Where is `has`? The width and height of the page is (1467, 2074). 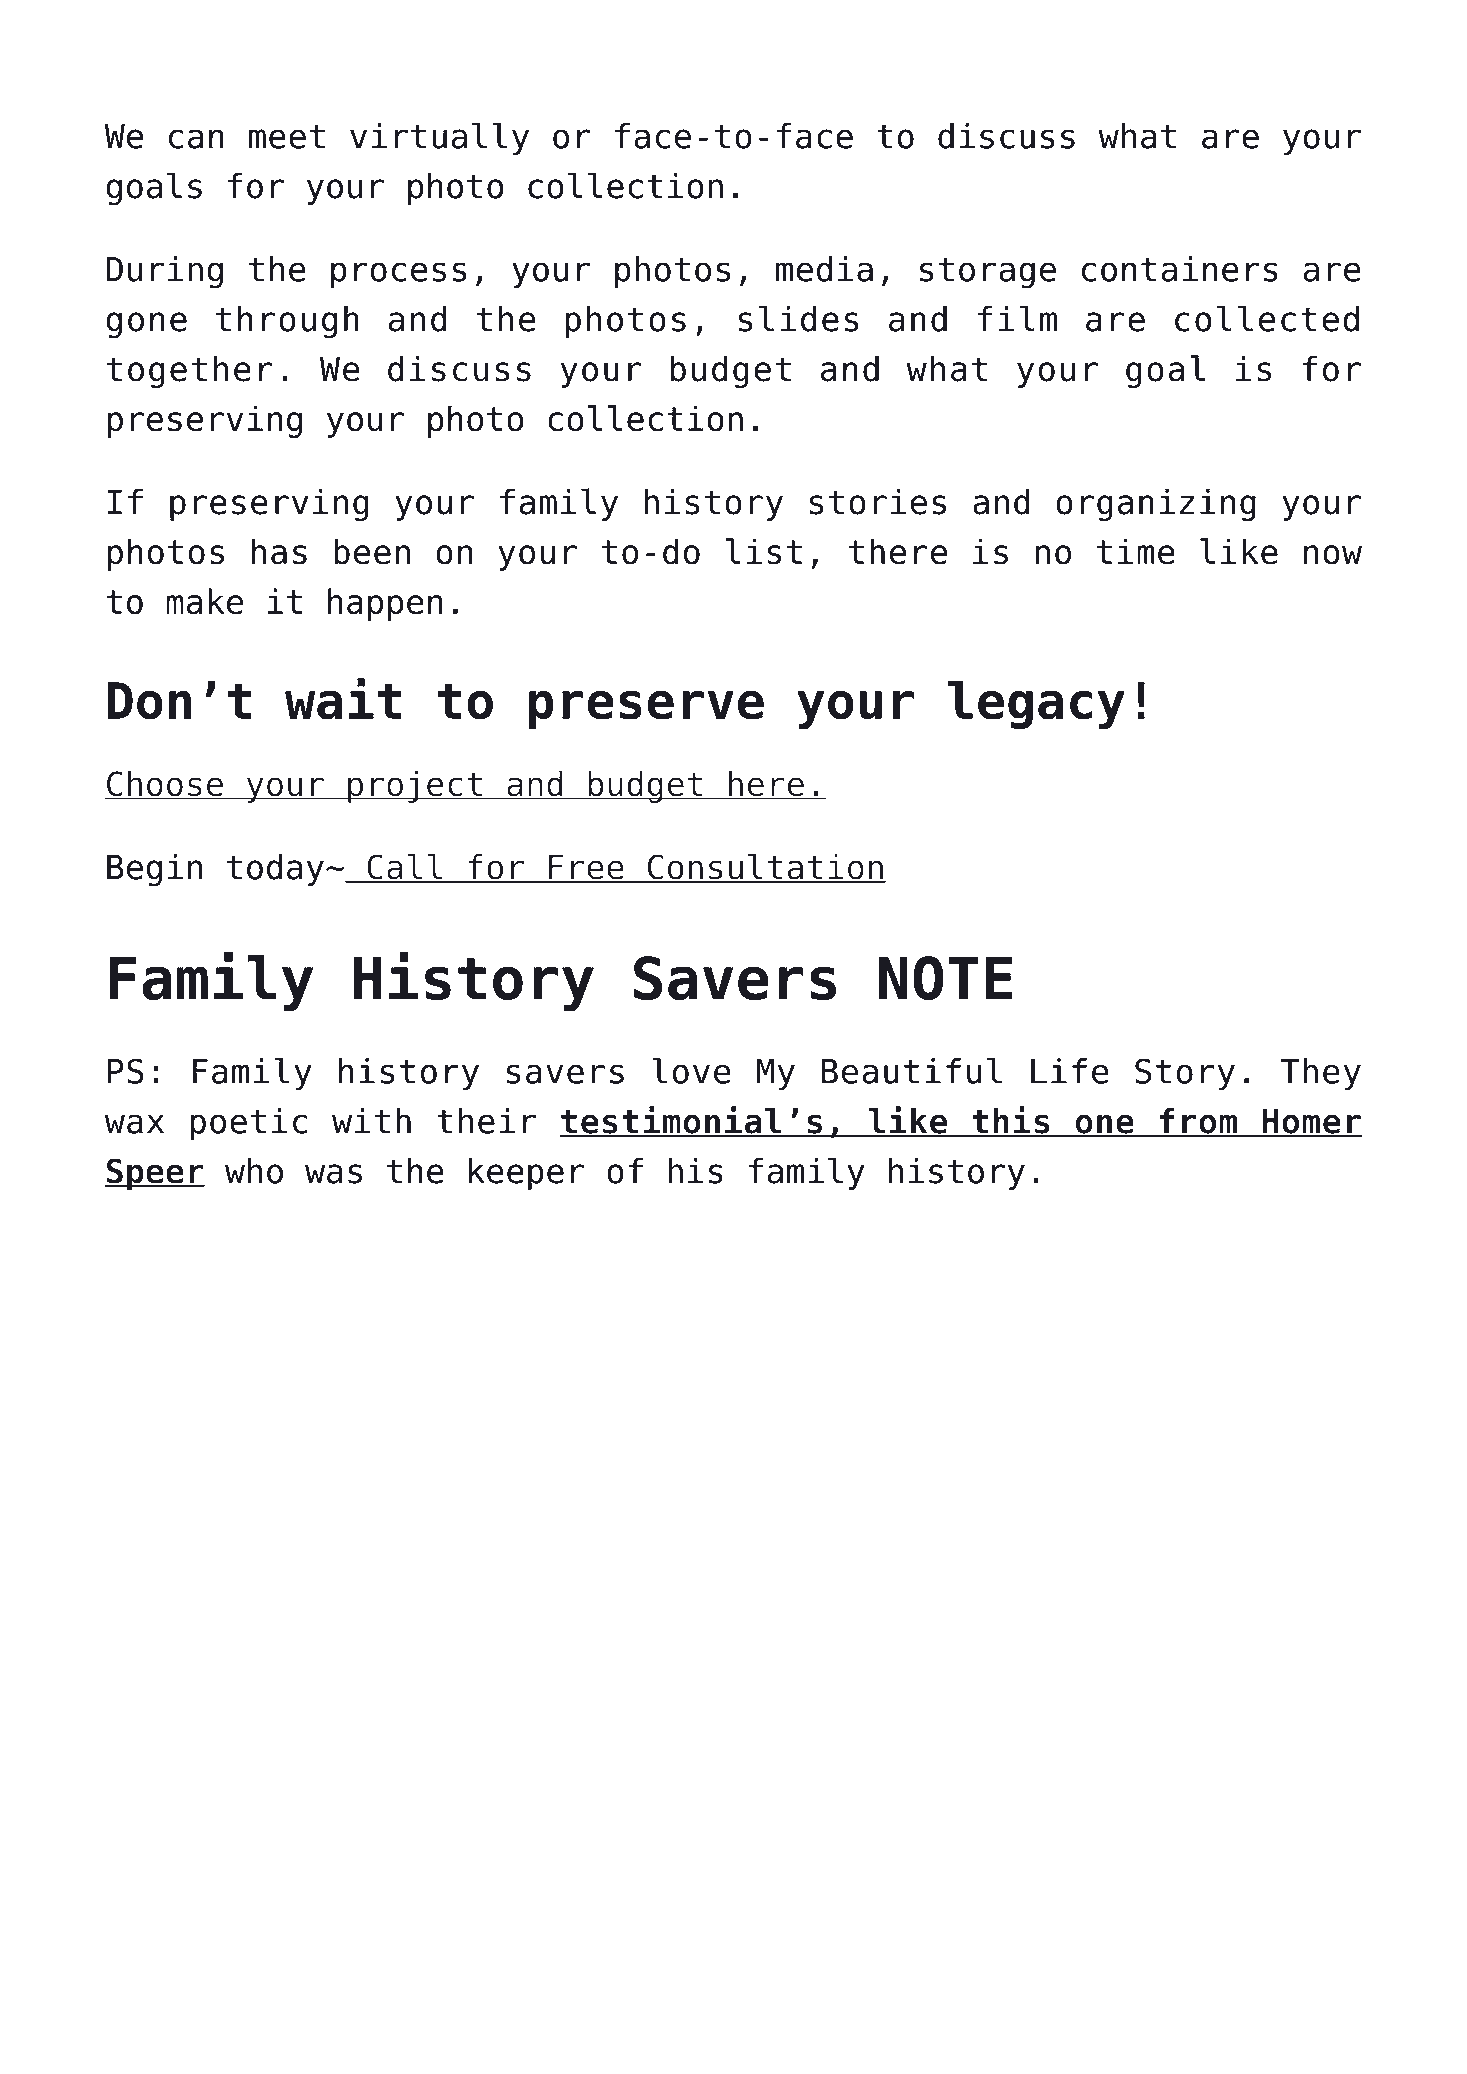
has is located at coordinates (279, 551).
